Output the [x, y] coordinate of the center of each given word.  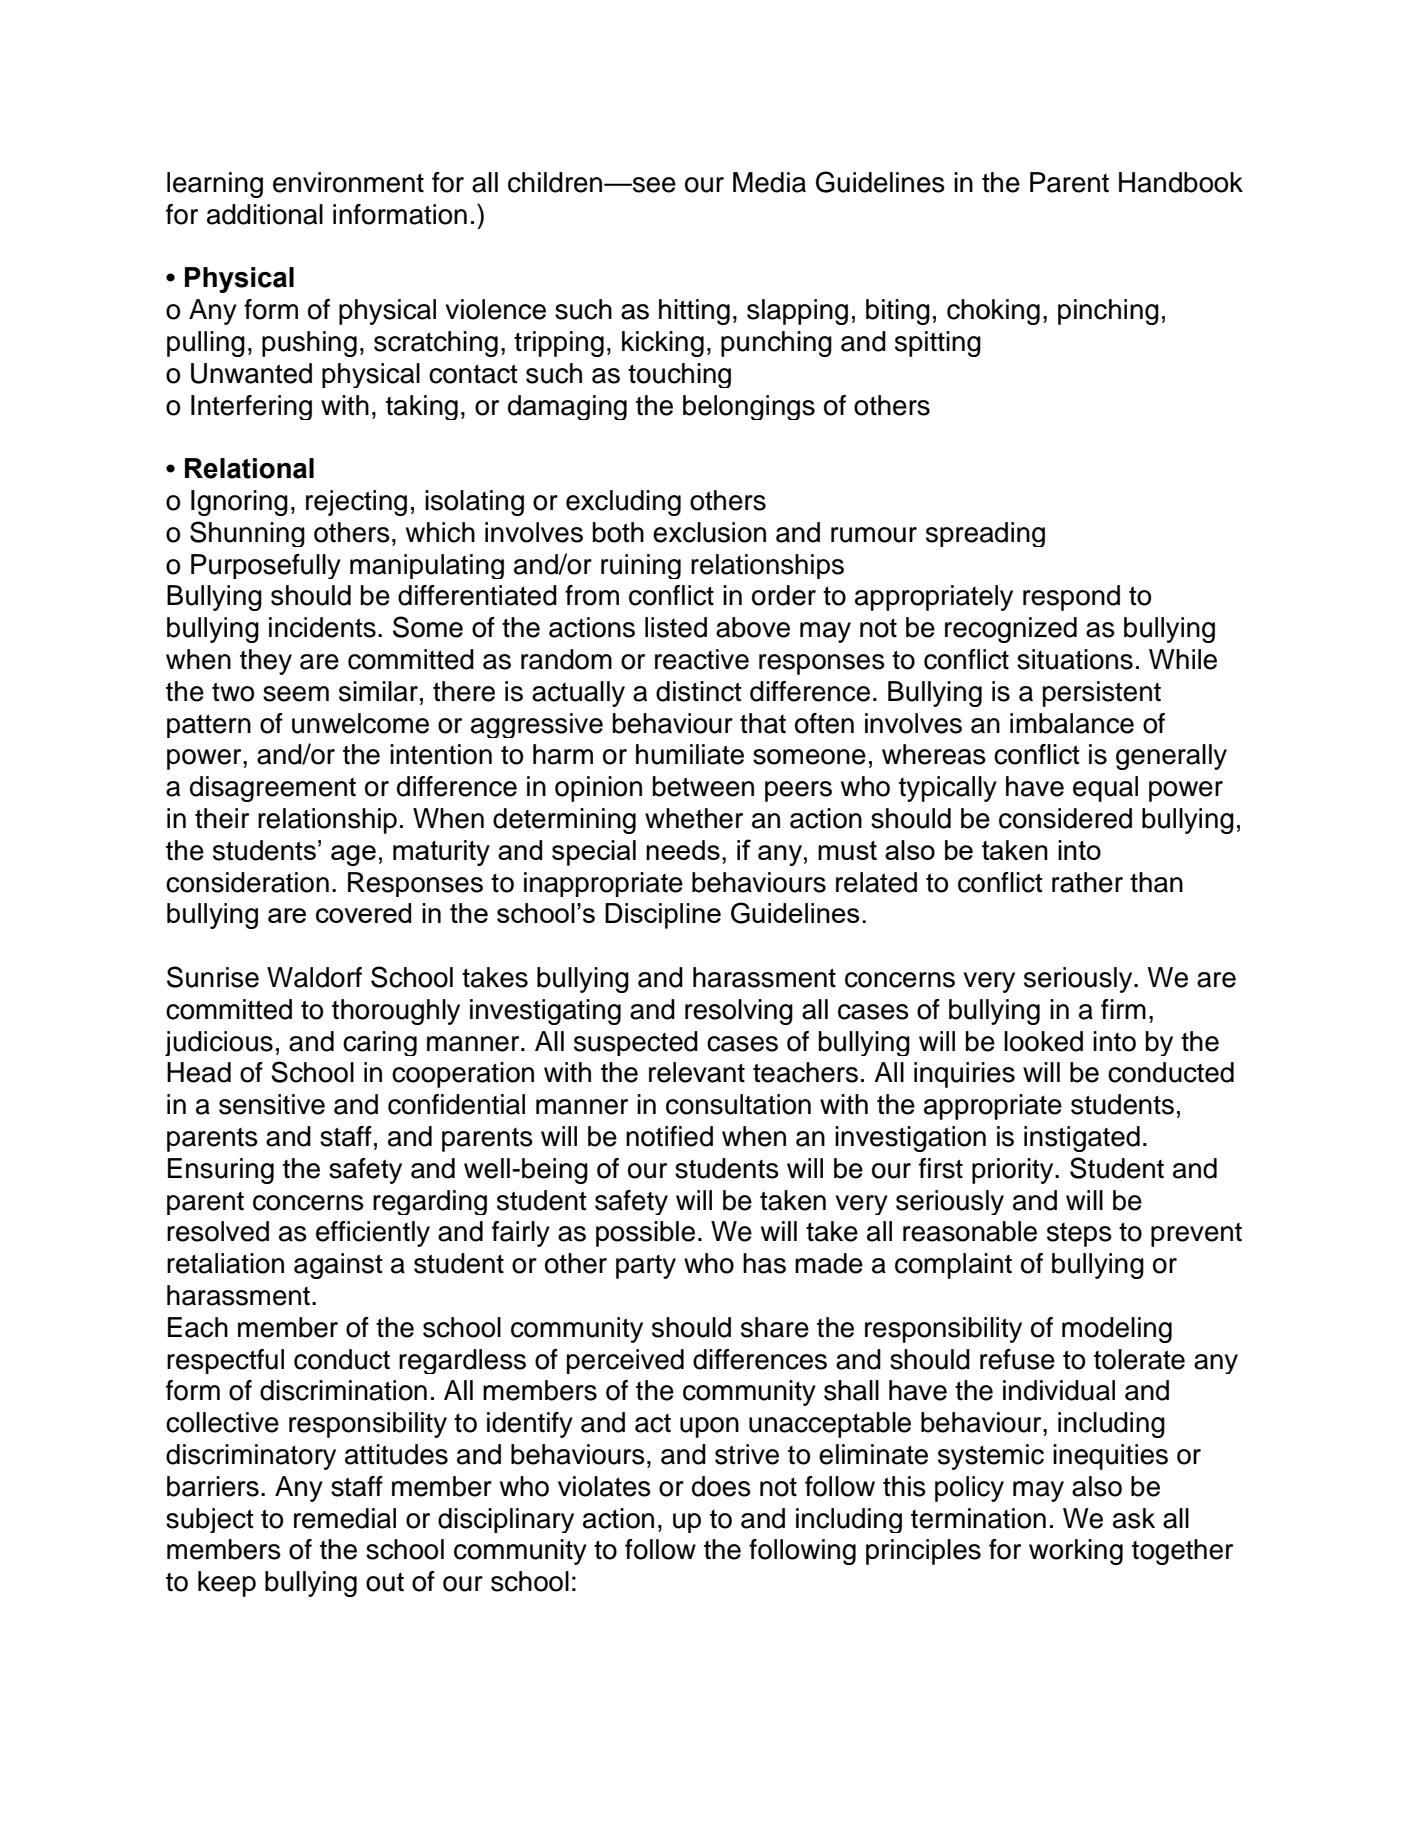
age [353, 855]
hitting [694, 312]
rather [1087, 882]
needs [683, 850]
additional [265, 214]
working [1076, 1552]
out [385, 1582]
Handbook [1181, 182]
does [721, 1486]
